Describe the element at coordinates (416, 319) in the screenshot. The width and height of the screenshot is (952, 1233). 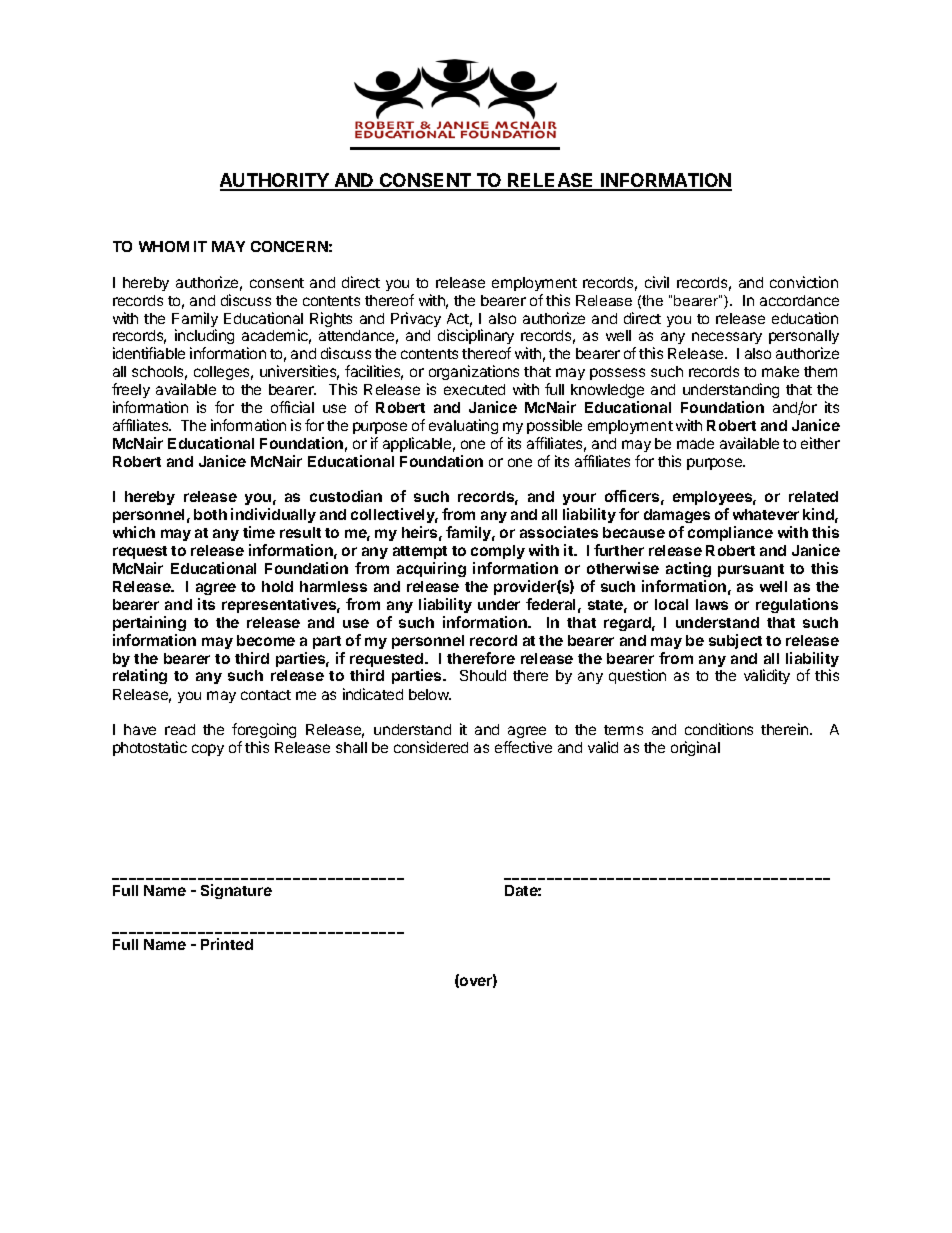
I see `Privacy` at that location.
